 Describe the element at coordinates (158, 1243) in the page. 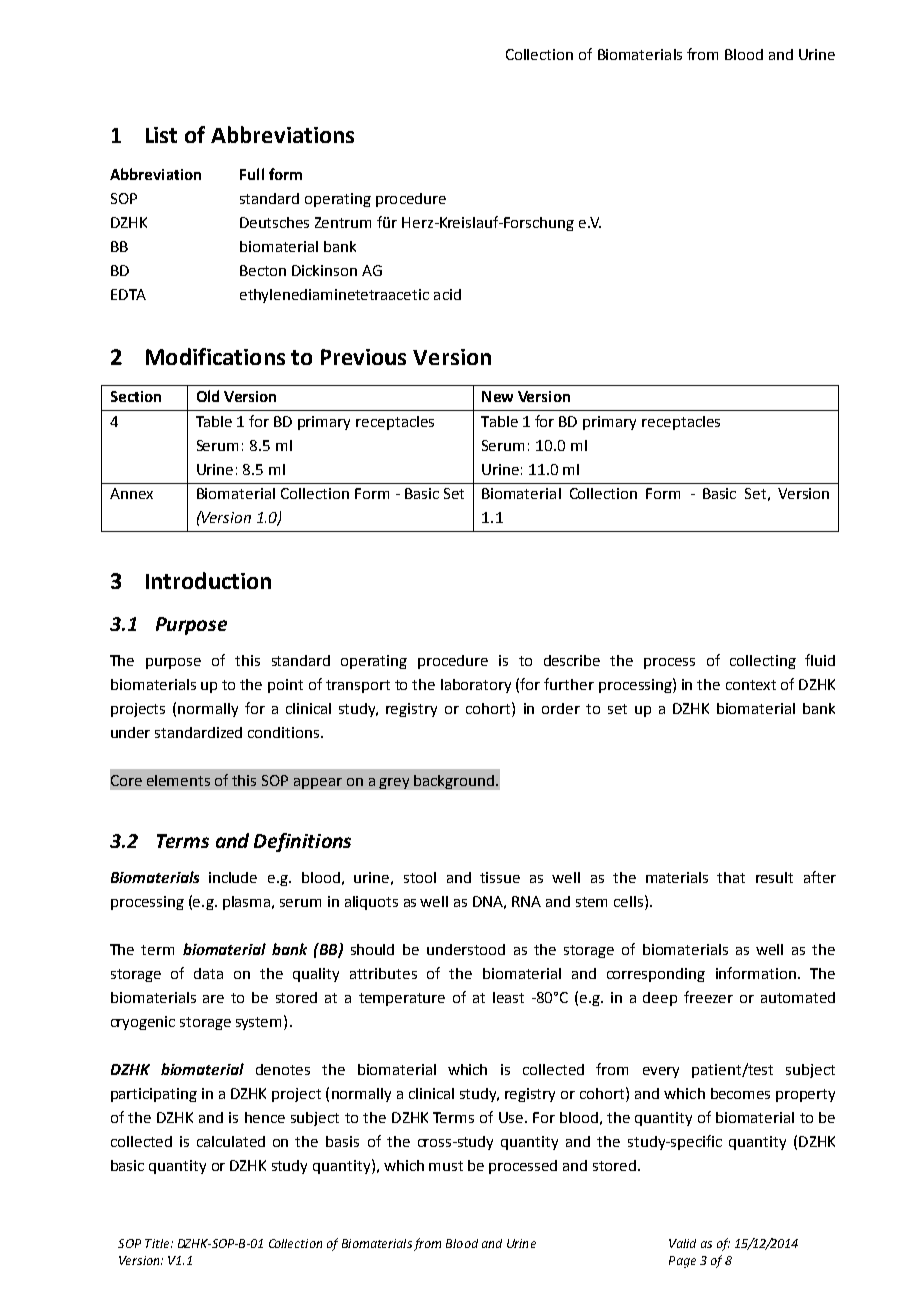

I see `Title` at that location.
